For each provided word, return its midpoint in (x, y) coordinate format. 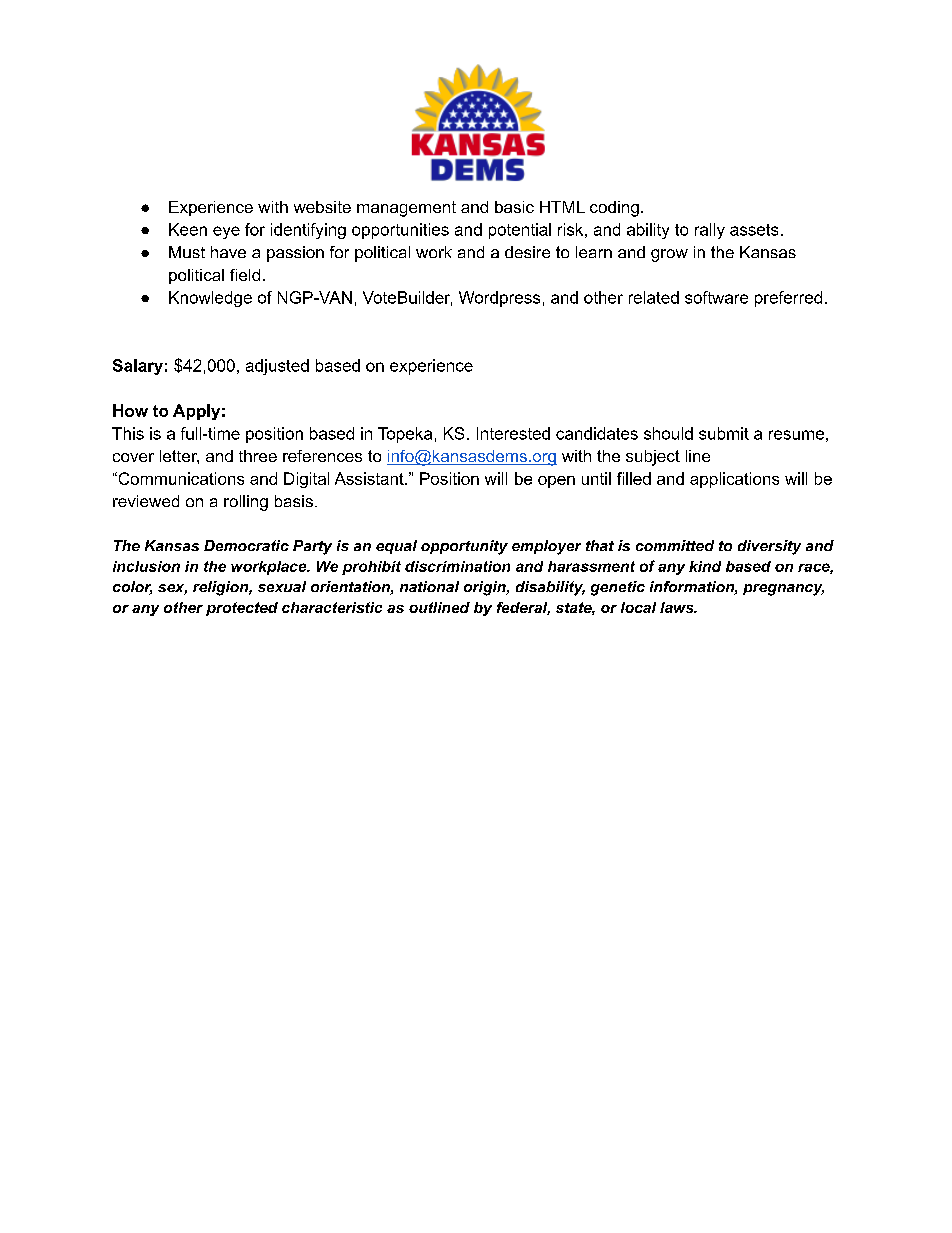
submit (724, 433)
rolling (246, 503)
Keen (188, 229)
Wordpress (499, 299)
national (429, 586)
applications (734, 480)
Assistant (370, 478)
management (406, 209)
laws (678, 607)
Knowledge (210, 299)
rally (710, 231)
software (716, 297)
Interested (513, 433)
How (130, 410)
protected (242, 609)
